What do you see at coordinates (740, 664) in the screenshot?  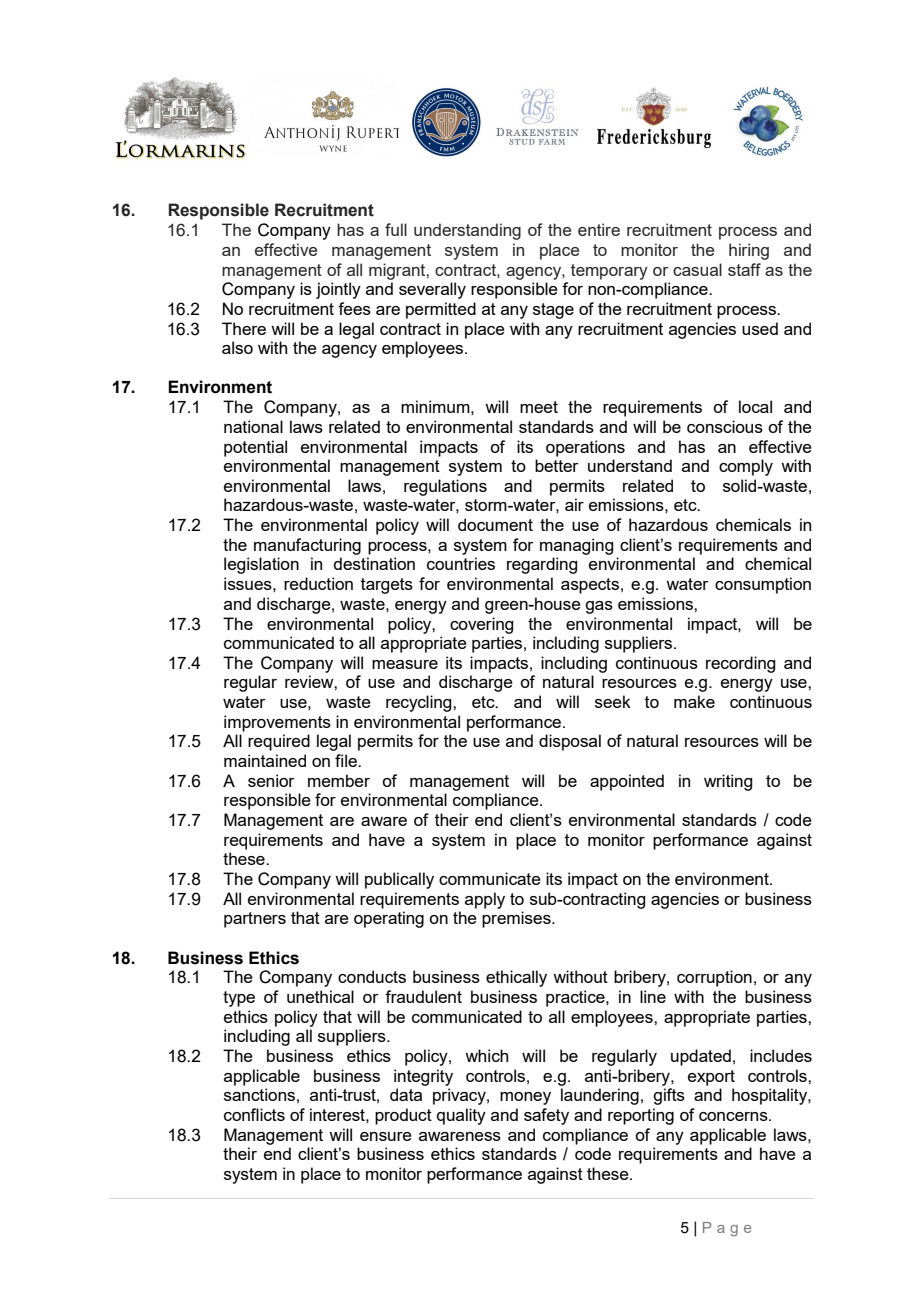 I see `recording` at bounding box center [740, 664].
